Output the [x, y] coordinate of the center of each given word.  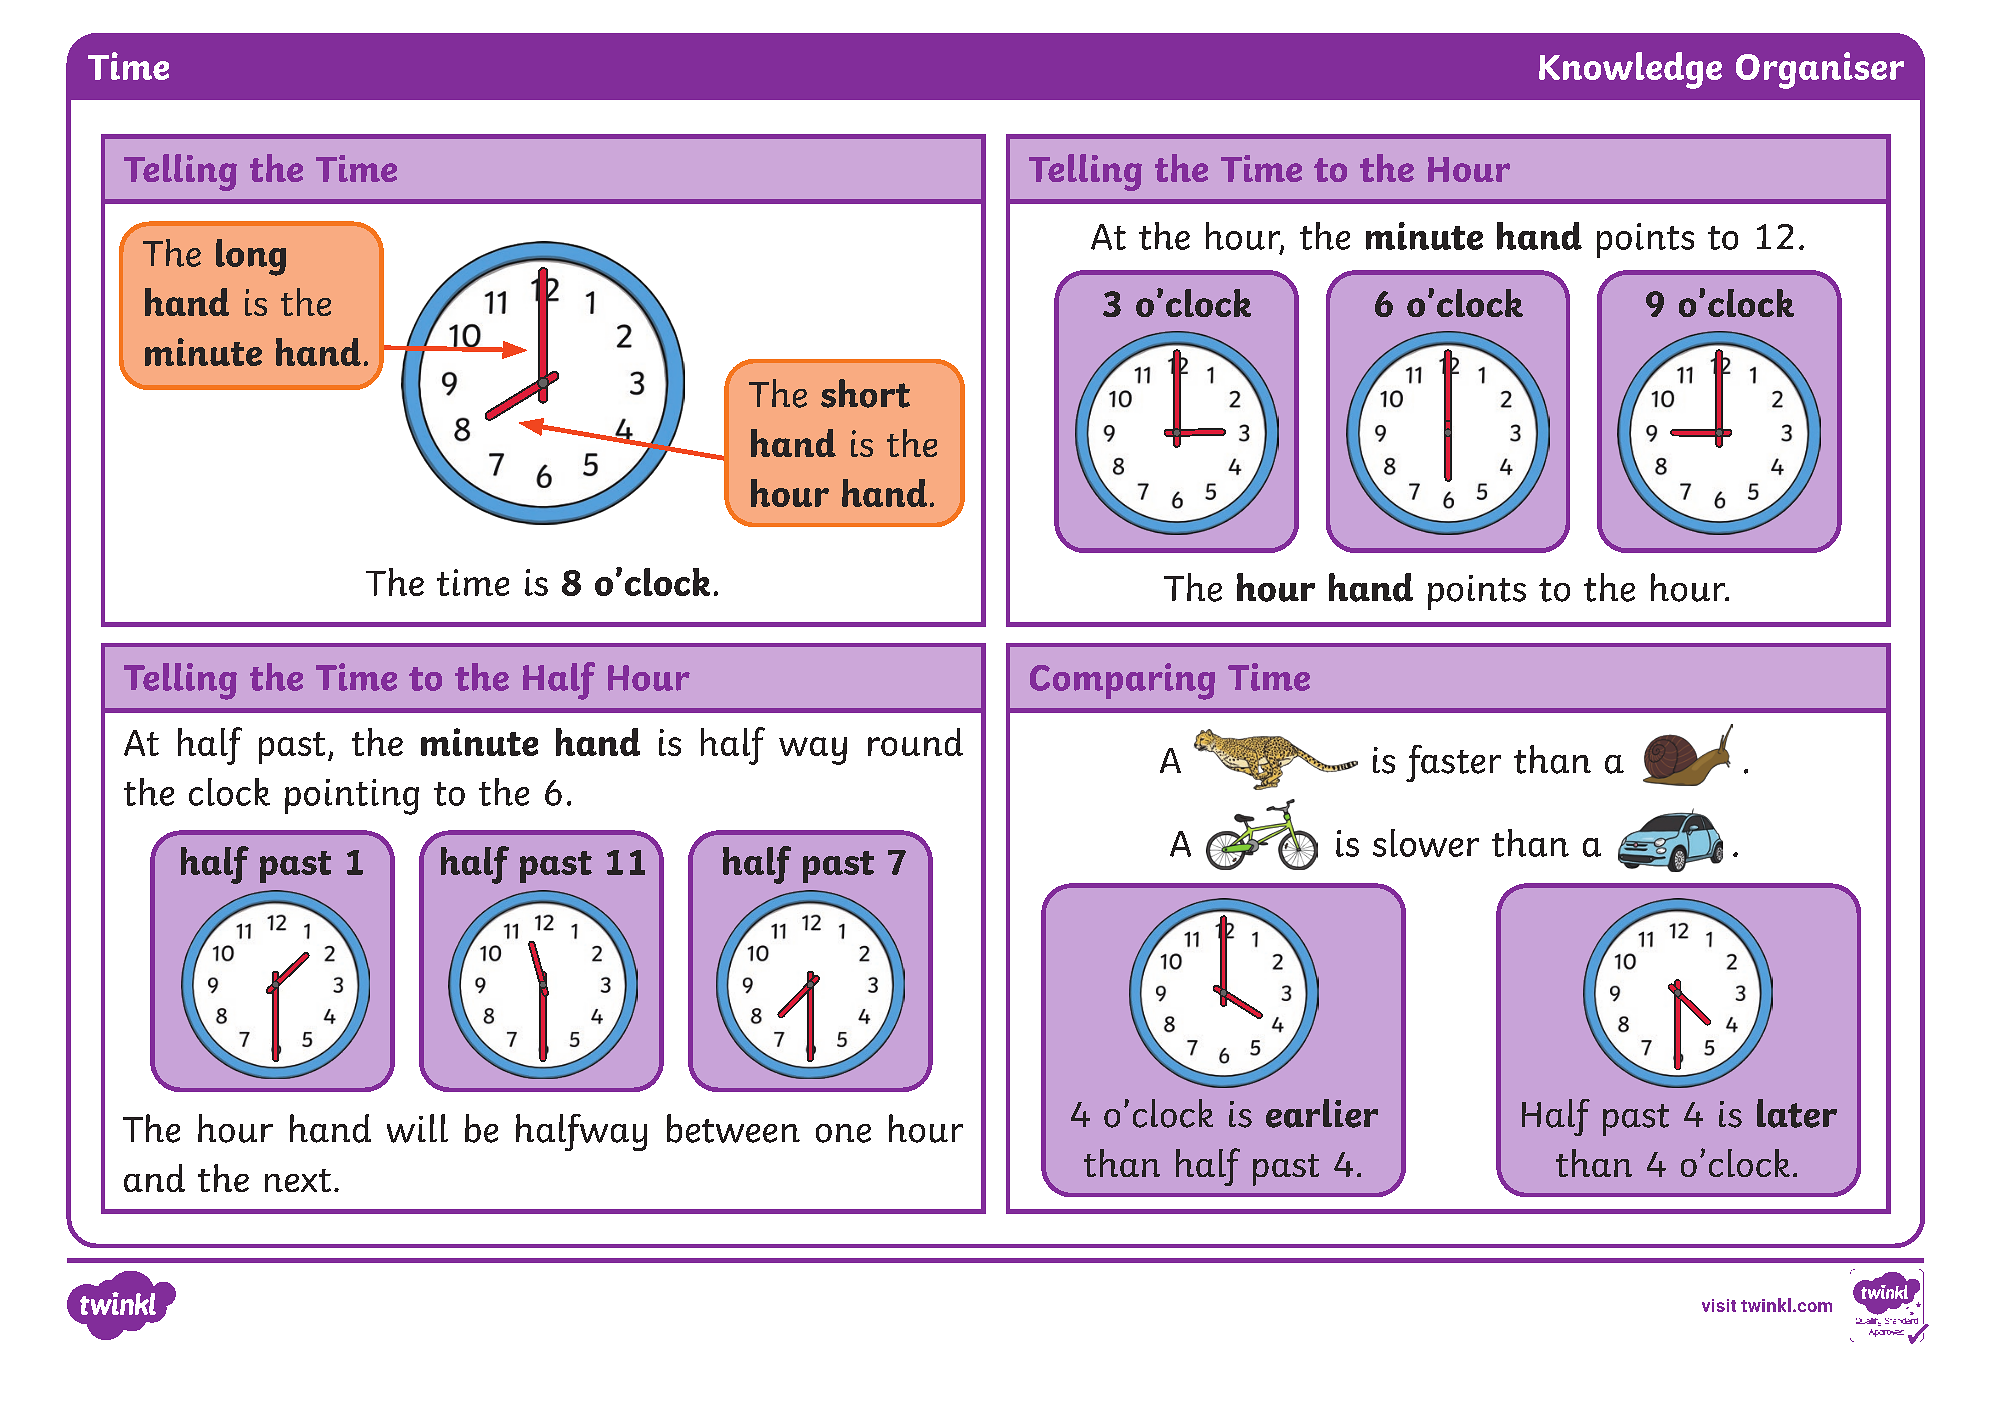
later [1797, 1113]
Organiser [1820, 70]
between [733, 1128]
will [417, 1128]
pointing [352, 797]
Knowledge [1630, 70]
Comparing [1122, 681]
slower [1426, 843]
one [843, 1133]
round [915, 742]
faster [1453, 763]
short [865, 393]
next [298, 1180]
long [251, 257]
